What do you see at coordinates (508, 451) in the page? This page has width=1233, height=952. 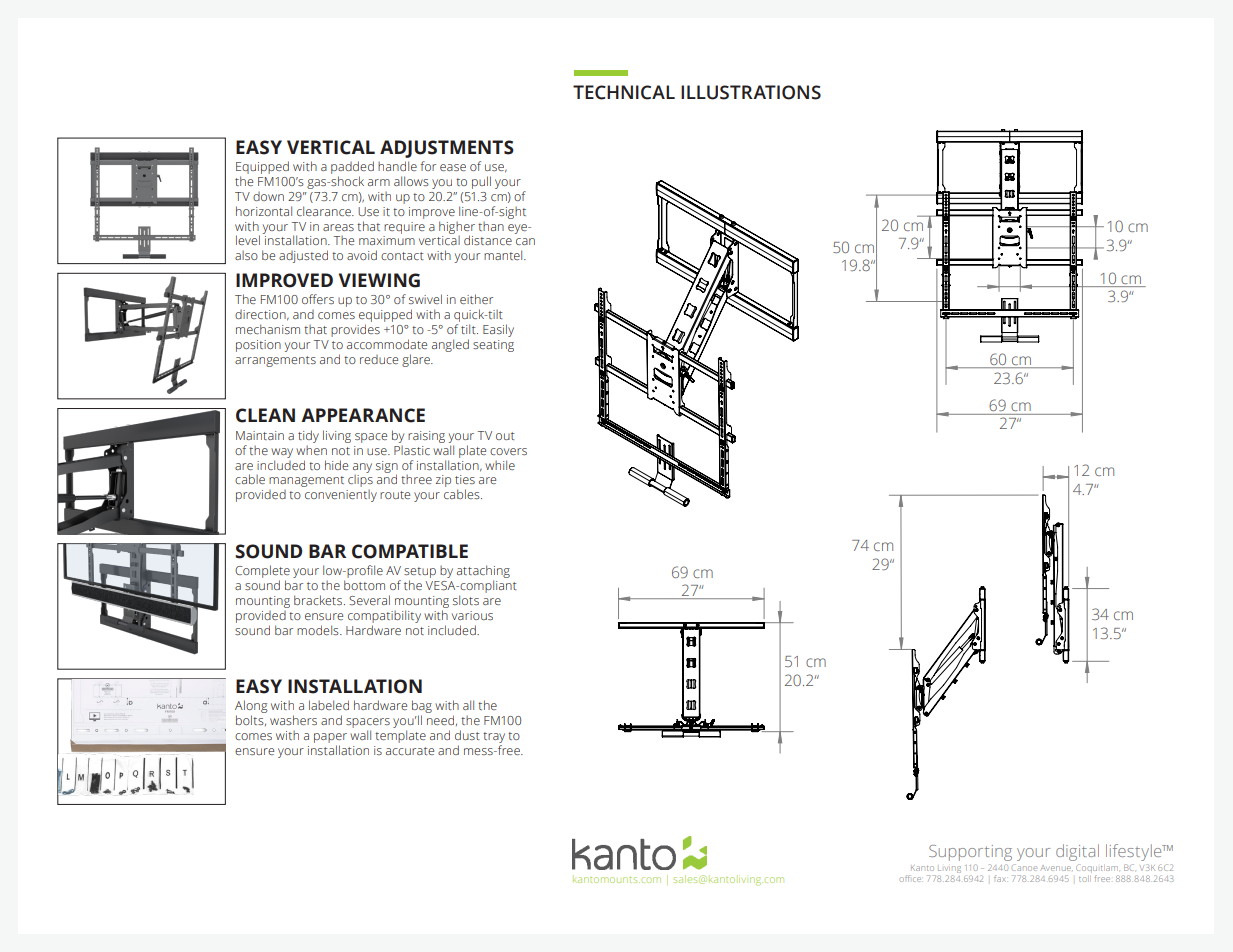 I see `covers` at bounding box center [508, 451].
